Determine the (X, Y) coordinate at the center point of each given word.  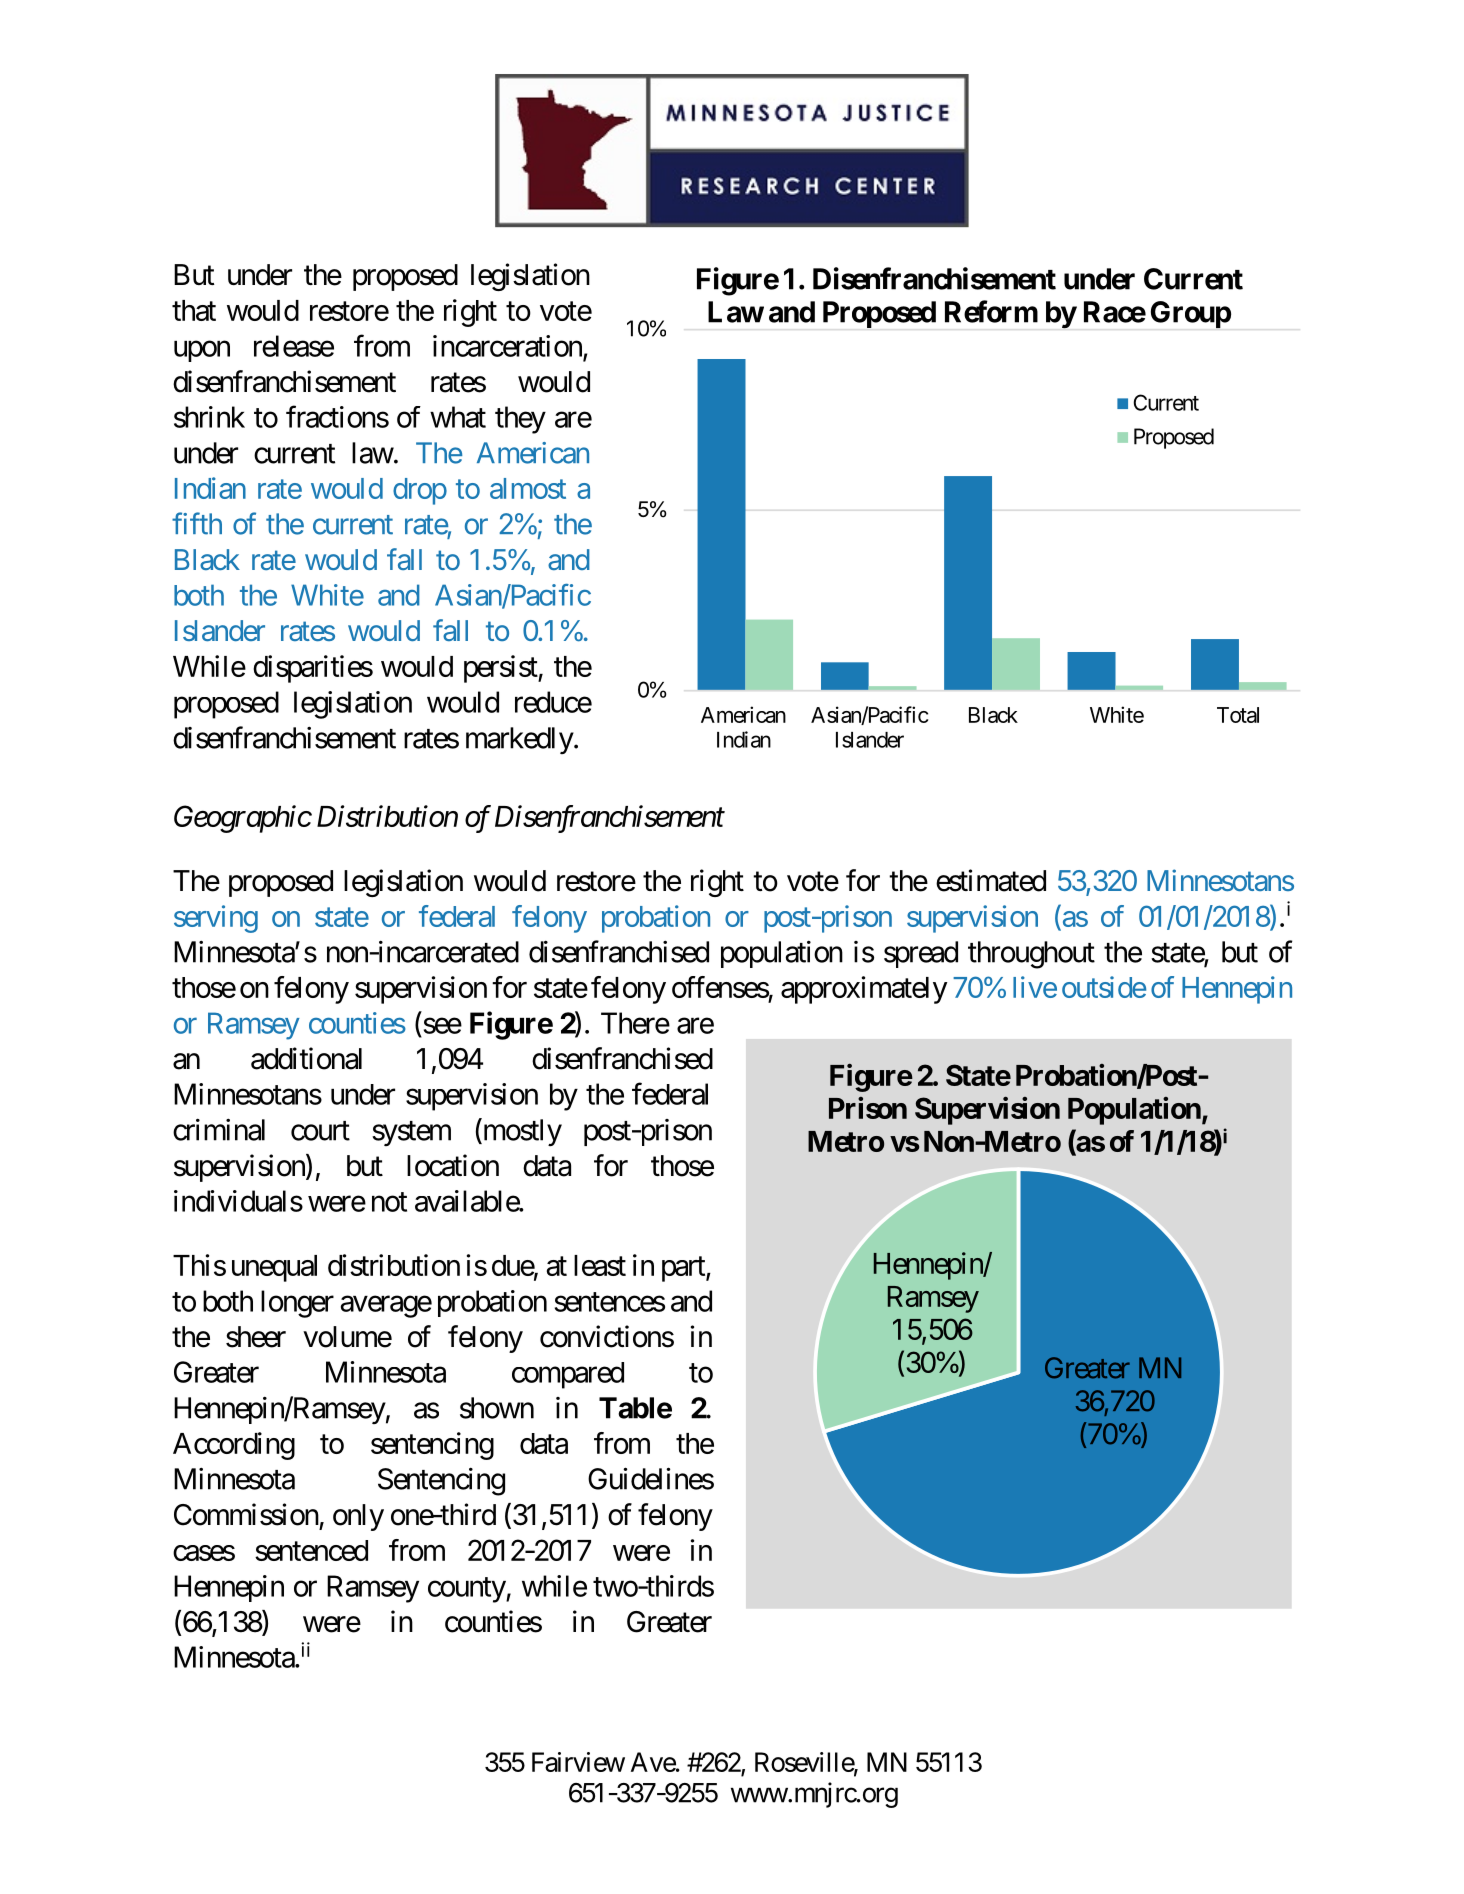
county (467, 1590)
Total (1238, 715)
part (684, 1269)
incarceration (508, 347)
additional (306, 1058)
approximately (864, 990)
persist (501, 669)
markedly (520, 740)
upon (202, 351)
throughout (1031, 955)
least (600, 1265)
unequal (274, 1268)
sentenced (311, 1550)
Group (1191, 314)
